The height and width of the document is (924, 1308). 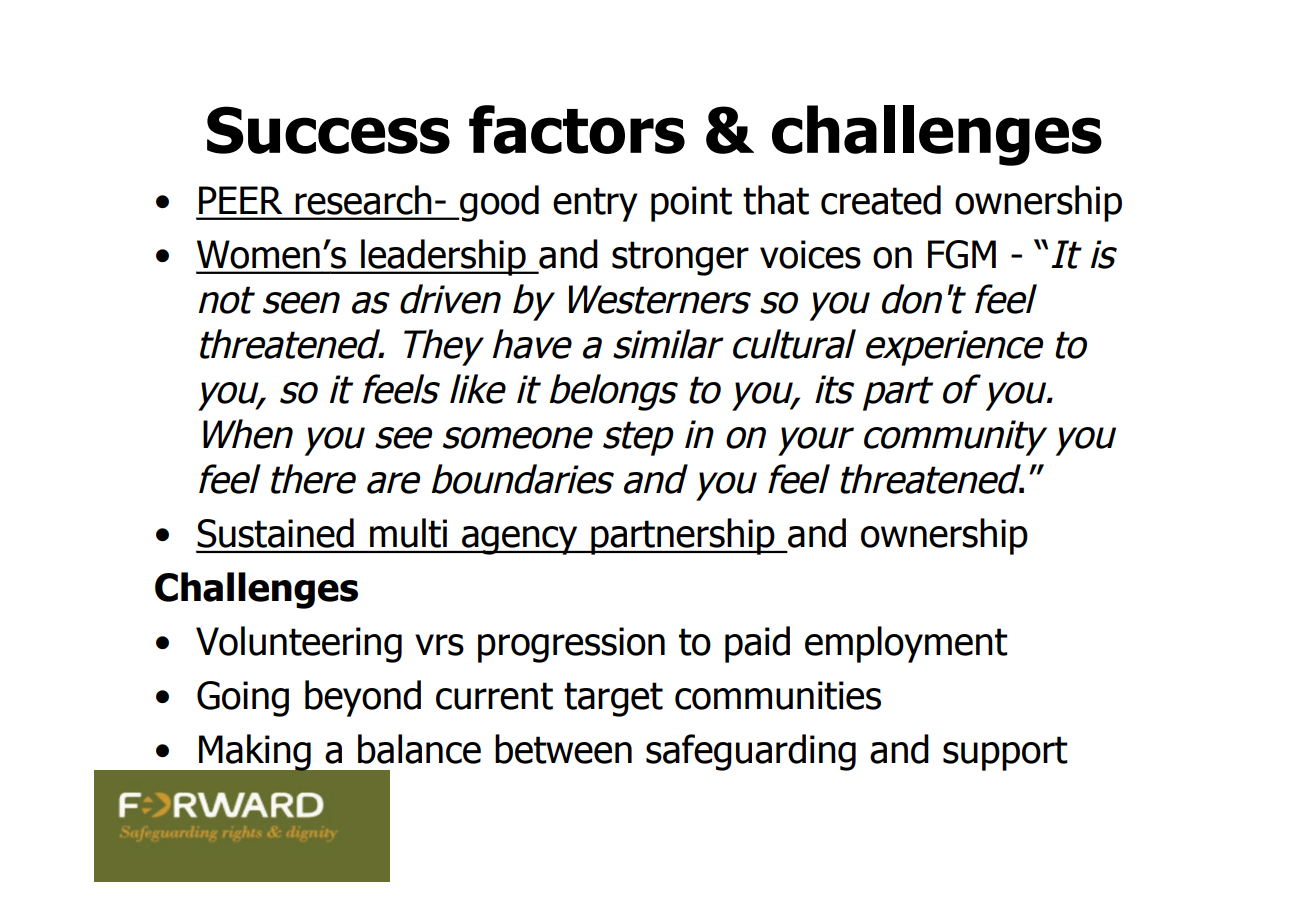 I want to click on factors, so click(x=577, y=129).
